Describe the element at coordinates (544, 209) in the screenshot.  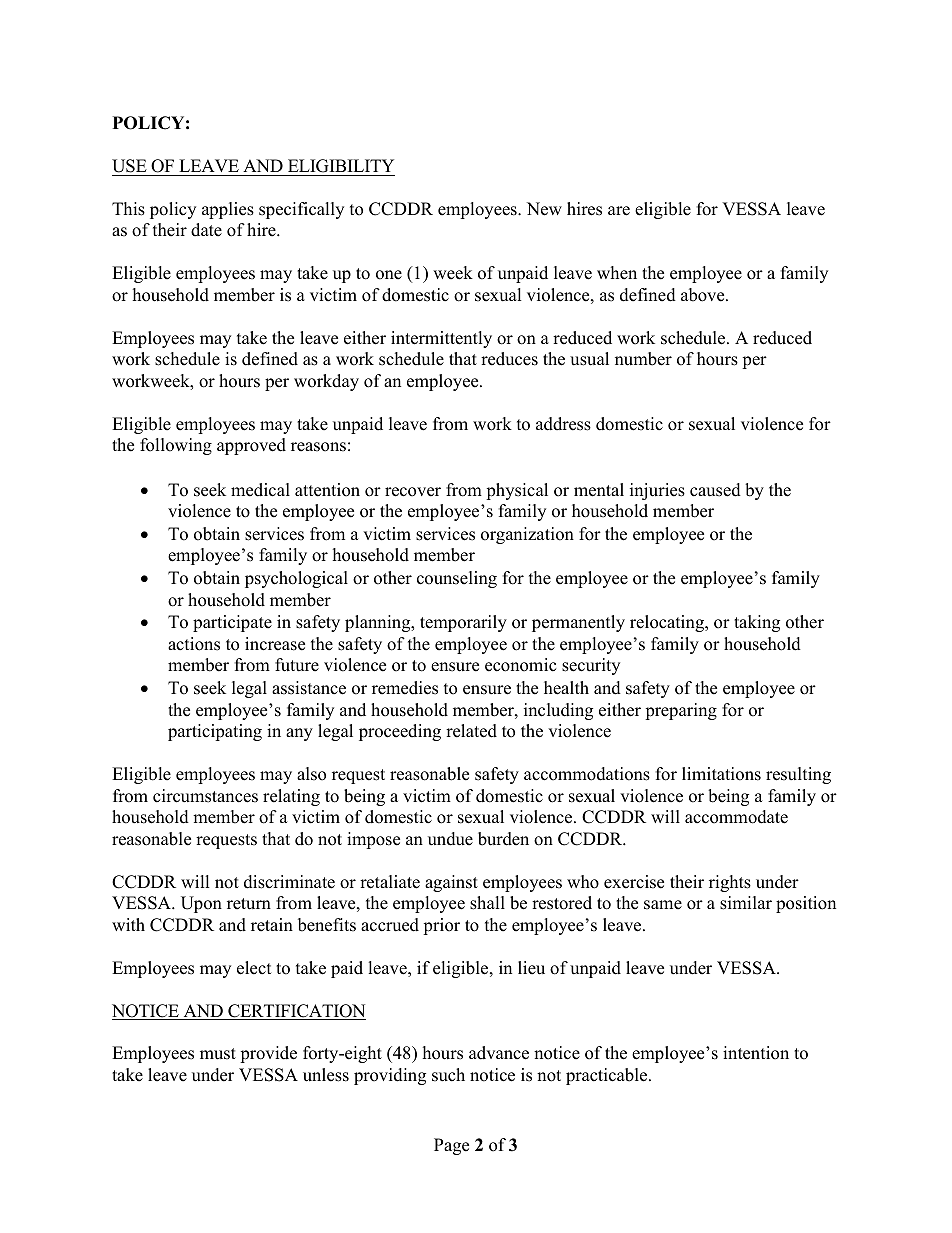
I see `New` at that location.
